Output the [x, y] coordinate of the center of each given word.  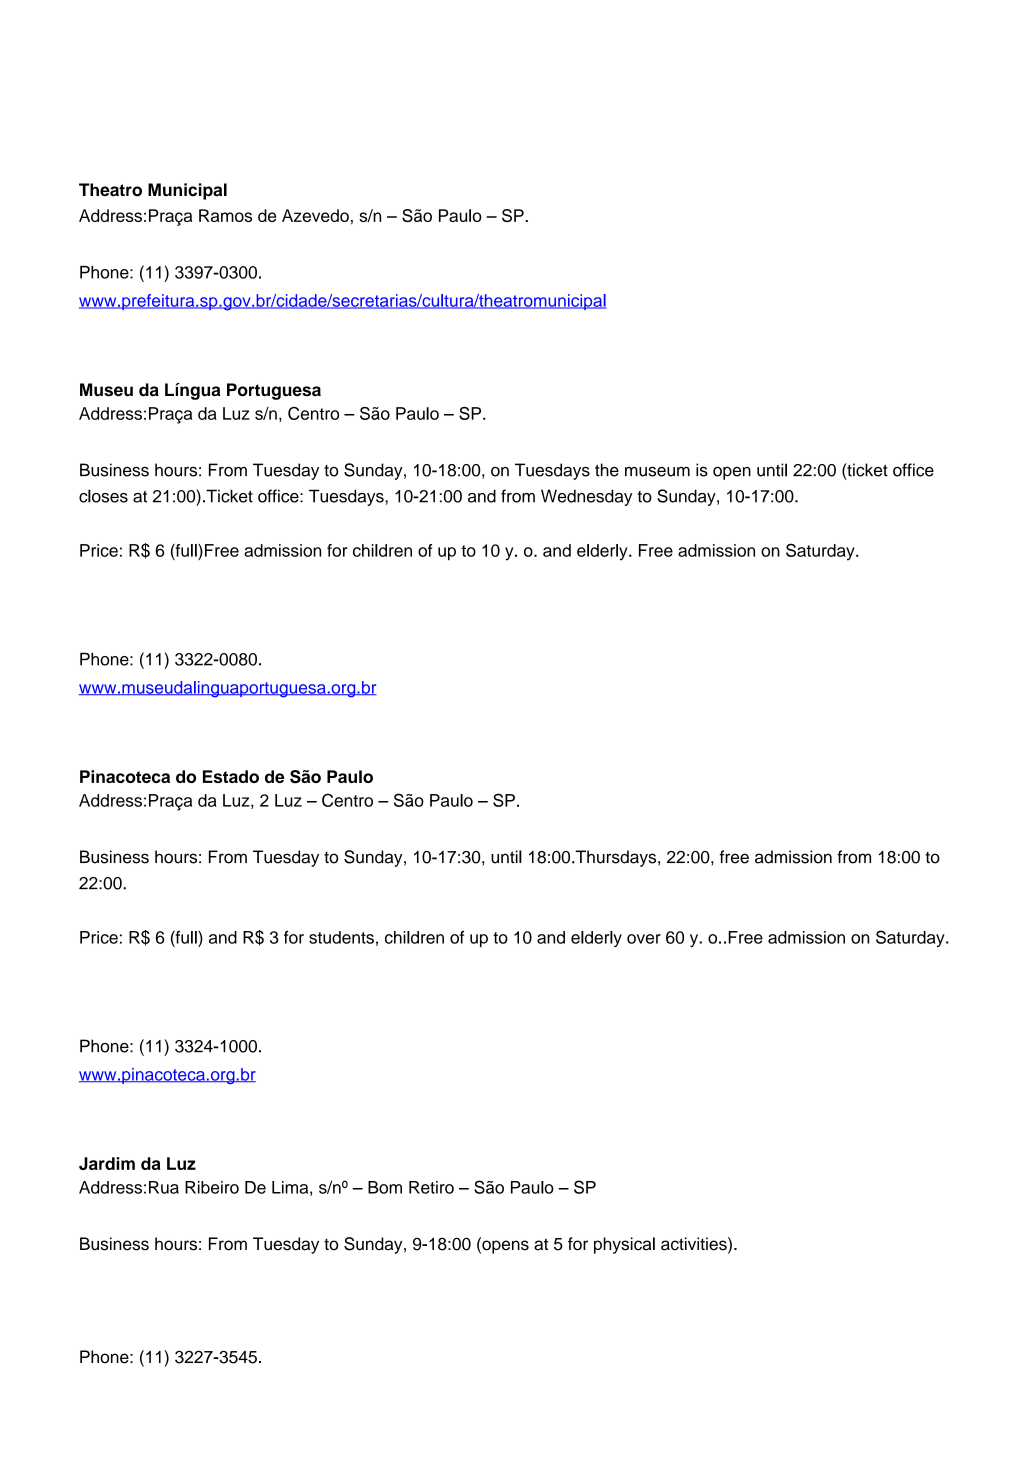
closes [103, 496]
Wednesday [587, 497]
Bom [385, 1187]
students [341, 937]
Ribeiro [212, 1187]
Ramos [225, 215]
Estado [231, 776]
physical [624, 1245]
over [644, 939]
